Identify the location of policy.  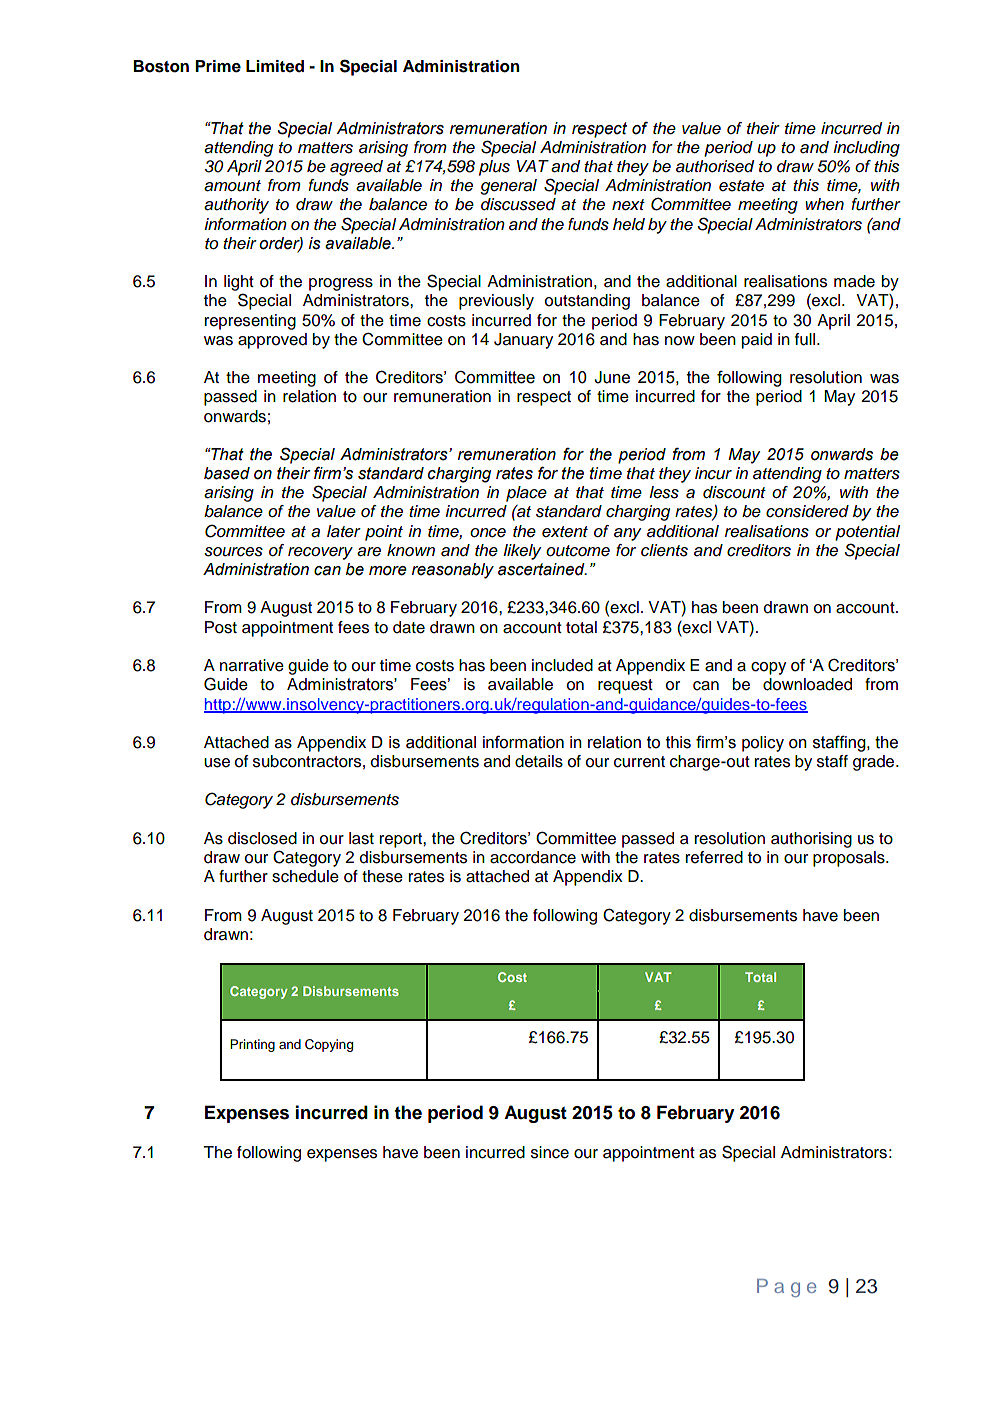
(763, 744).
